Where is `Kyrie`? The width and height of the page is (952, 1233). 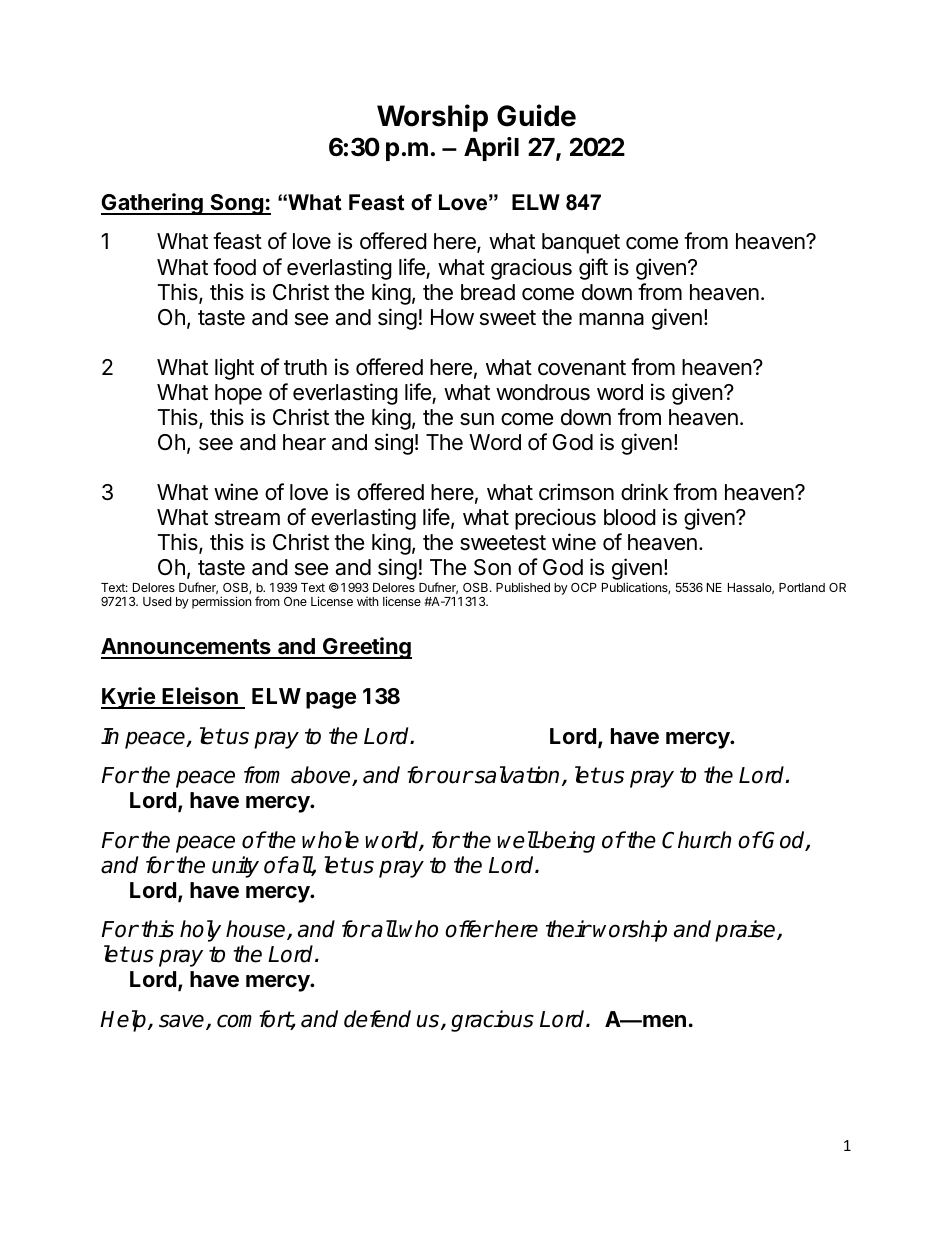
Kyrie is located at coordinates (129, 698).
